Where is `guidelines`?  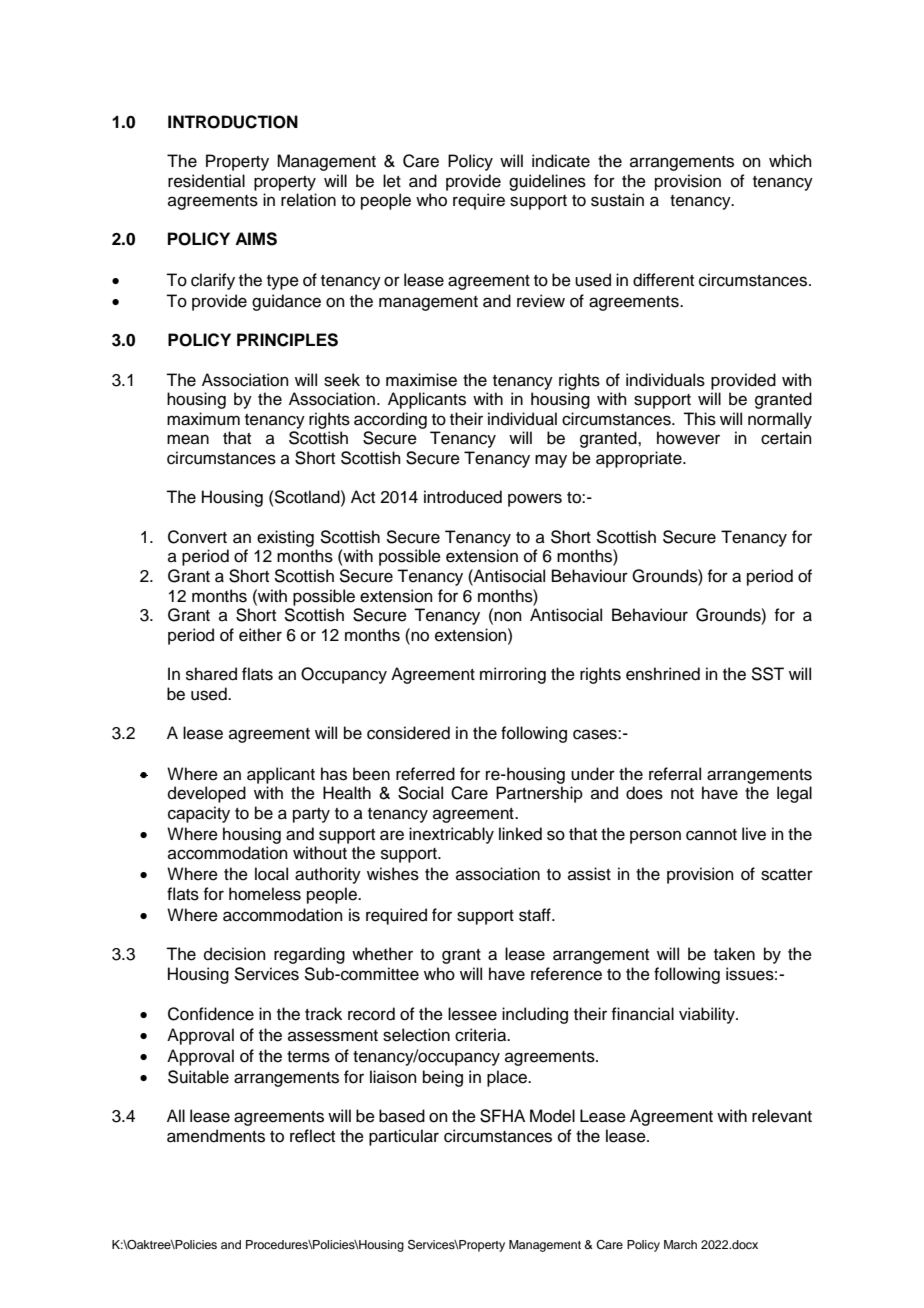 guidelines is located at coordinates (547, 182).
